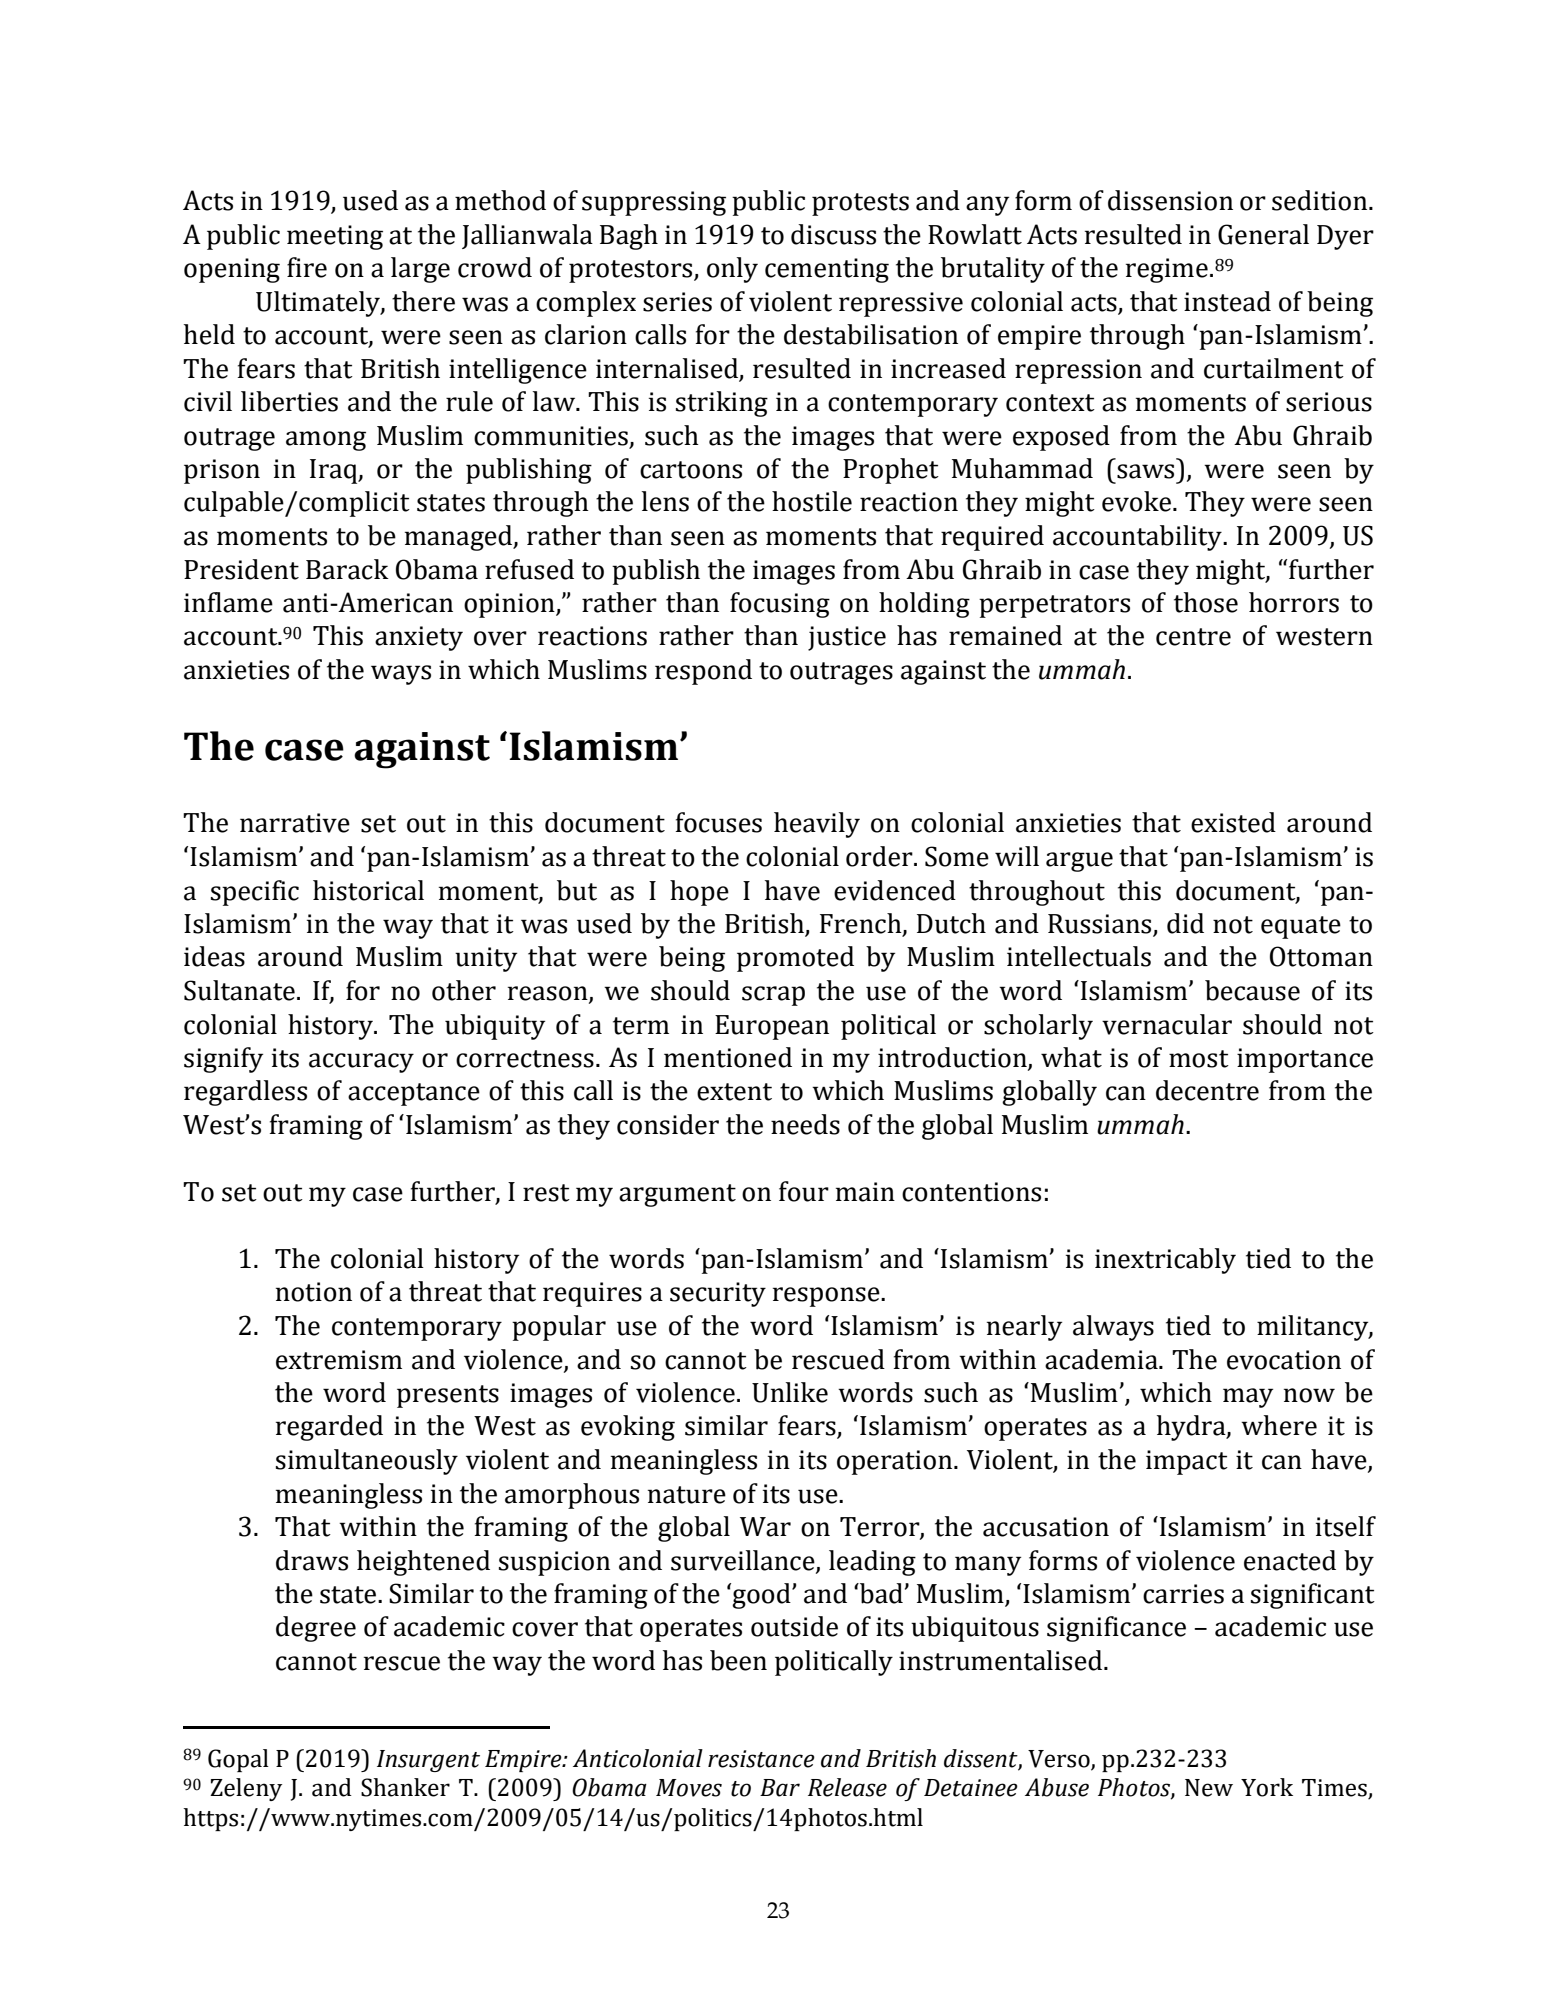 This page has height=2015, width=1557. What do you see at coordinates (347, 569) in the page?
I see `Barack` at bounding box center [347, 569].
